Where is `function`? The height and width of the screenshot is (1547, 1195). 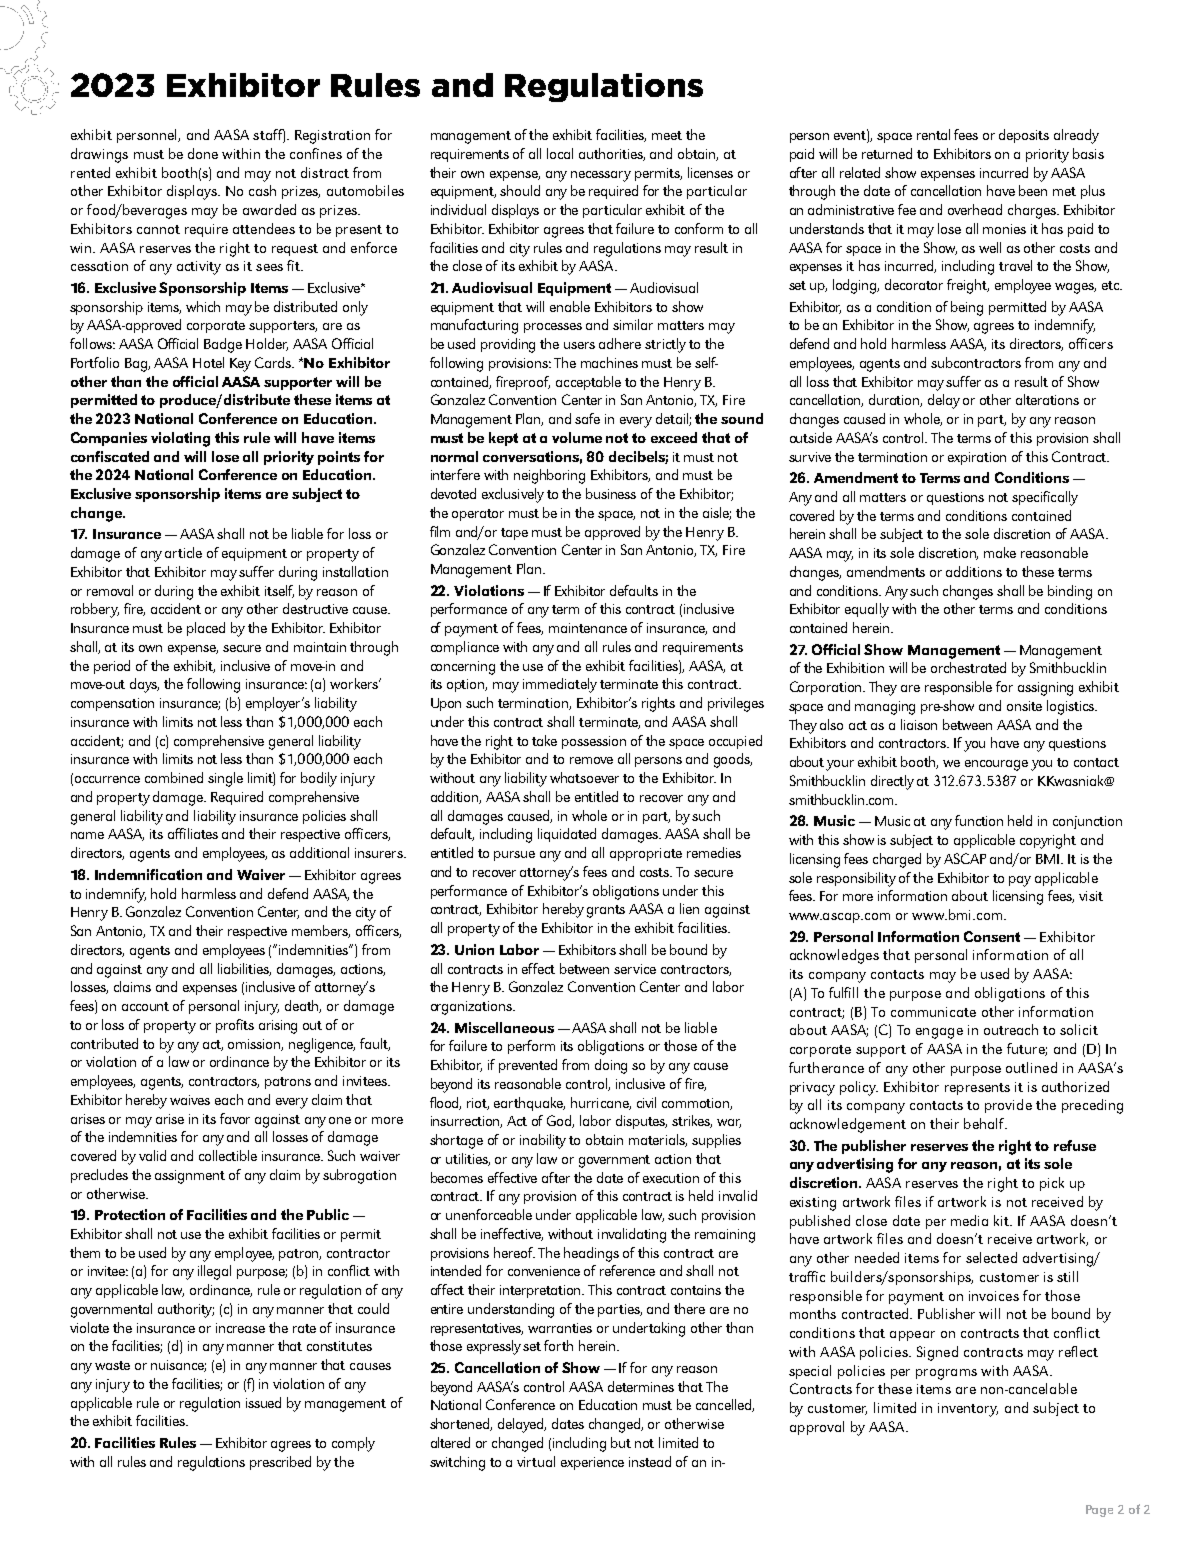
function is located at coordinates (979, 820).
